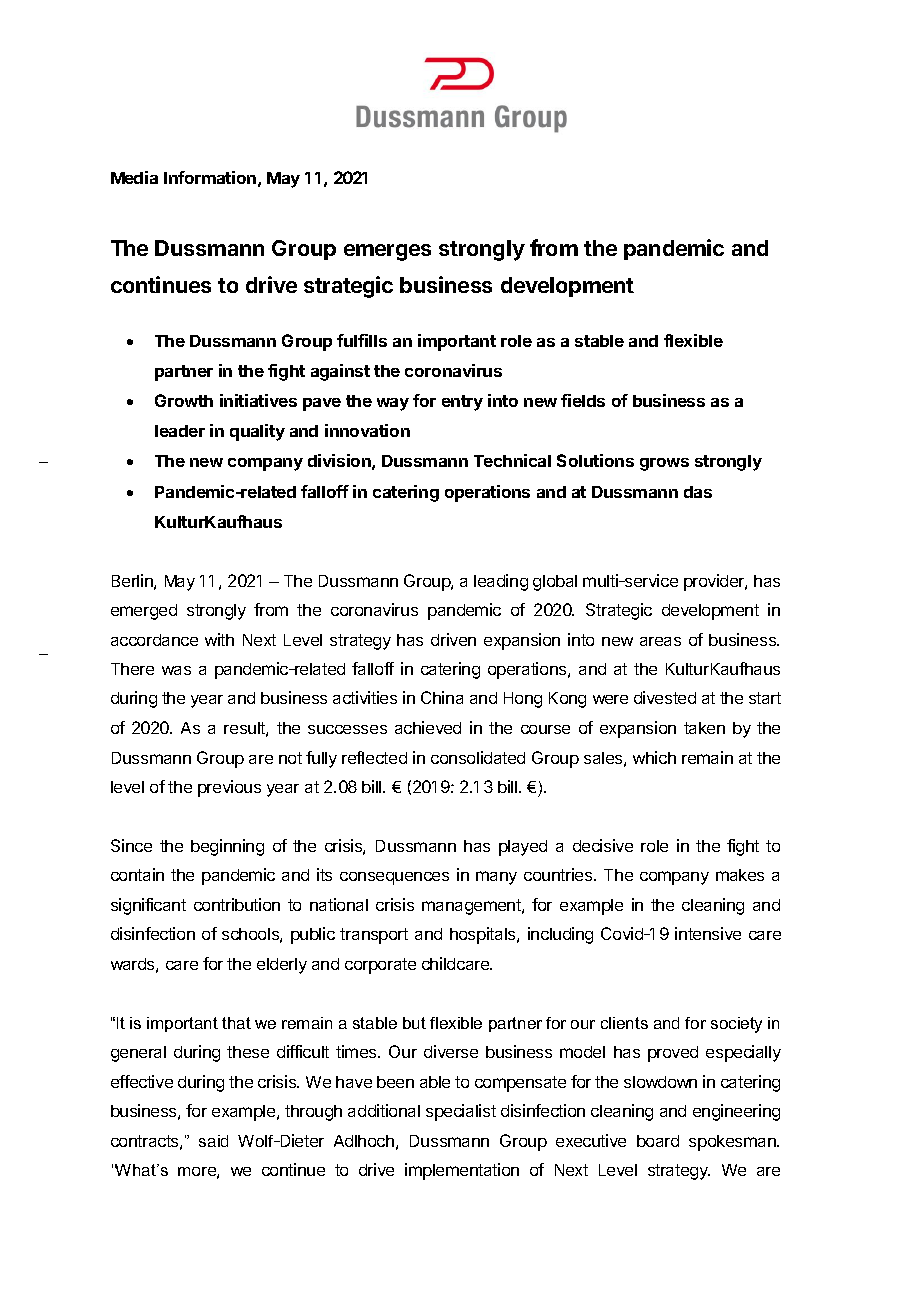 This page has height=1308, width=924. What do you see at coordinates (708, 933) in the page?
I see `intensive` at bounding box center [708, 933].
